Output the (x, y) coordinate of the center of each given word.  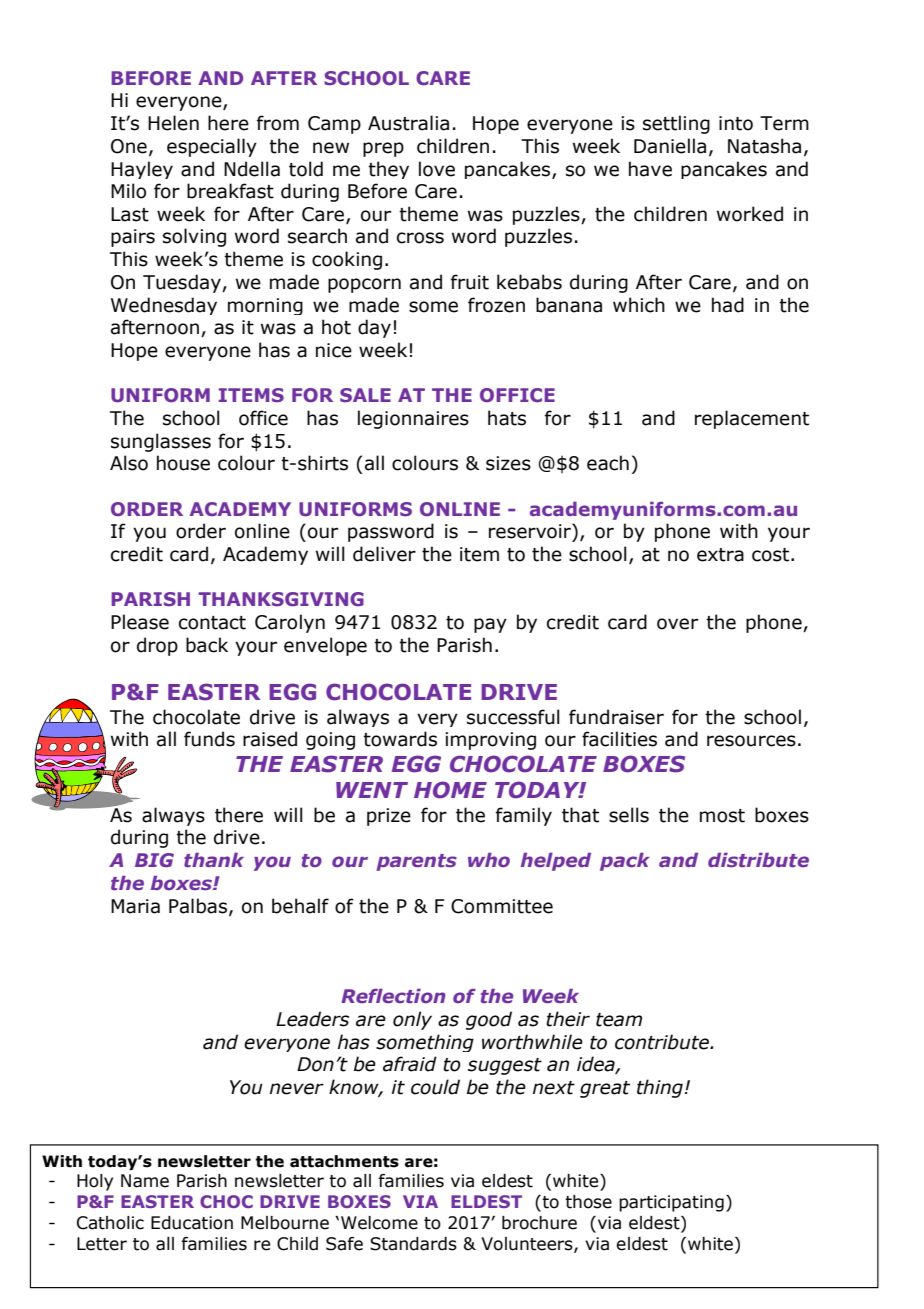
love (437, 169)
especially (212, 147)
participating (671, 1203)
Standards (413, 1244)
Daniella (670, 146)
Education (192, 1223)
